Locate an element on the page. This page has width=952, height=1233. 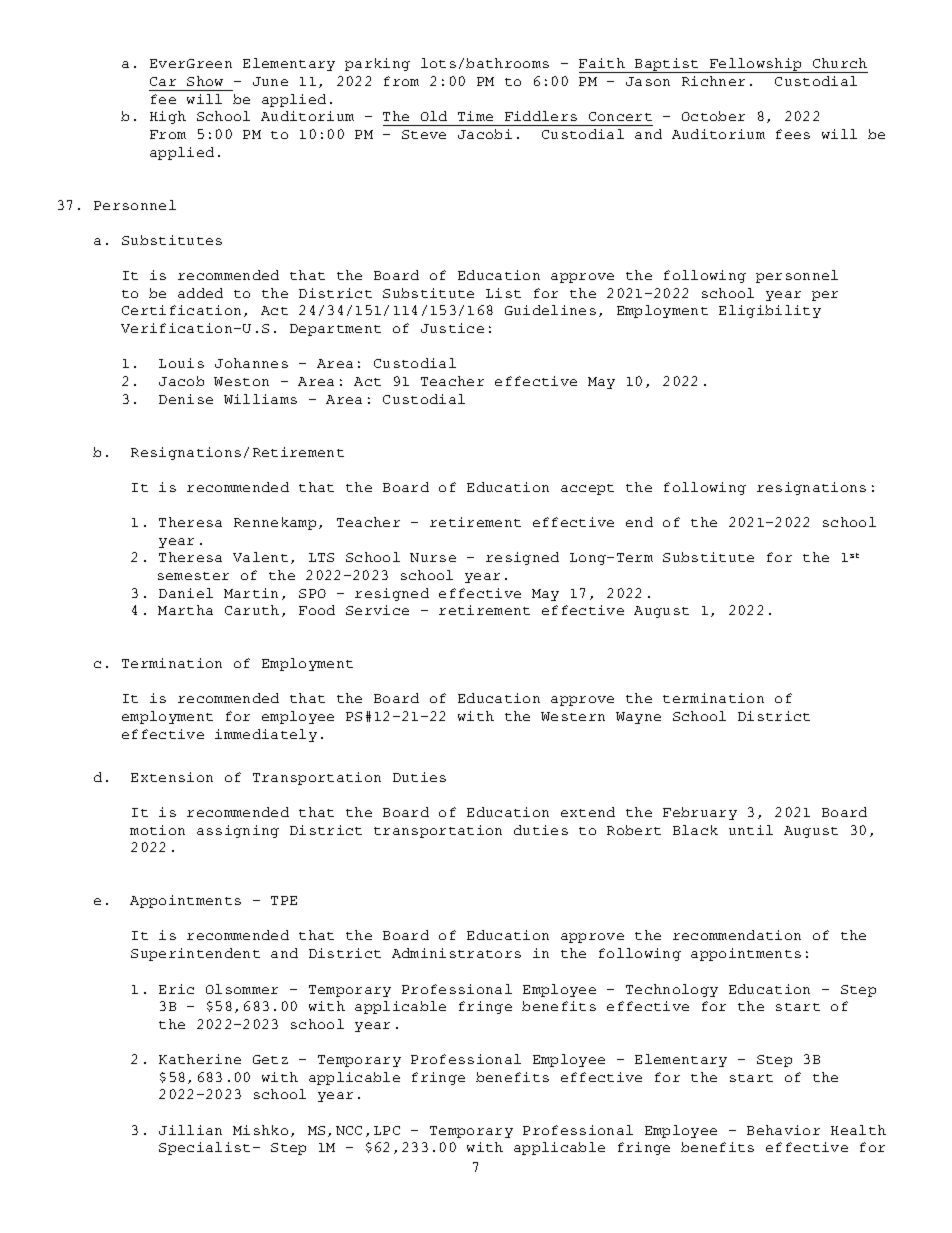
Fellowship is located at coordinates (756, 65).
